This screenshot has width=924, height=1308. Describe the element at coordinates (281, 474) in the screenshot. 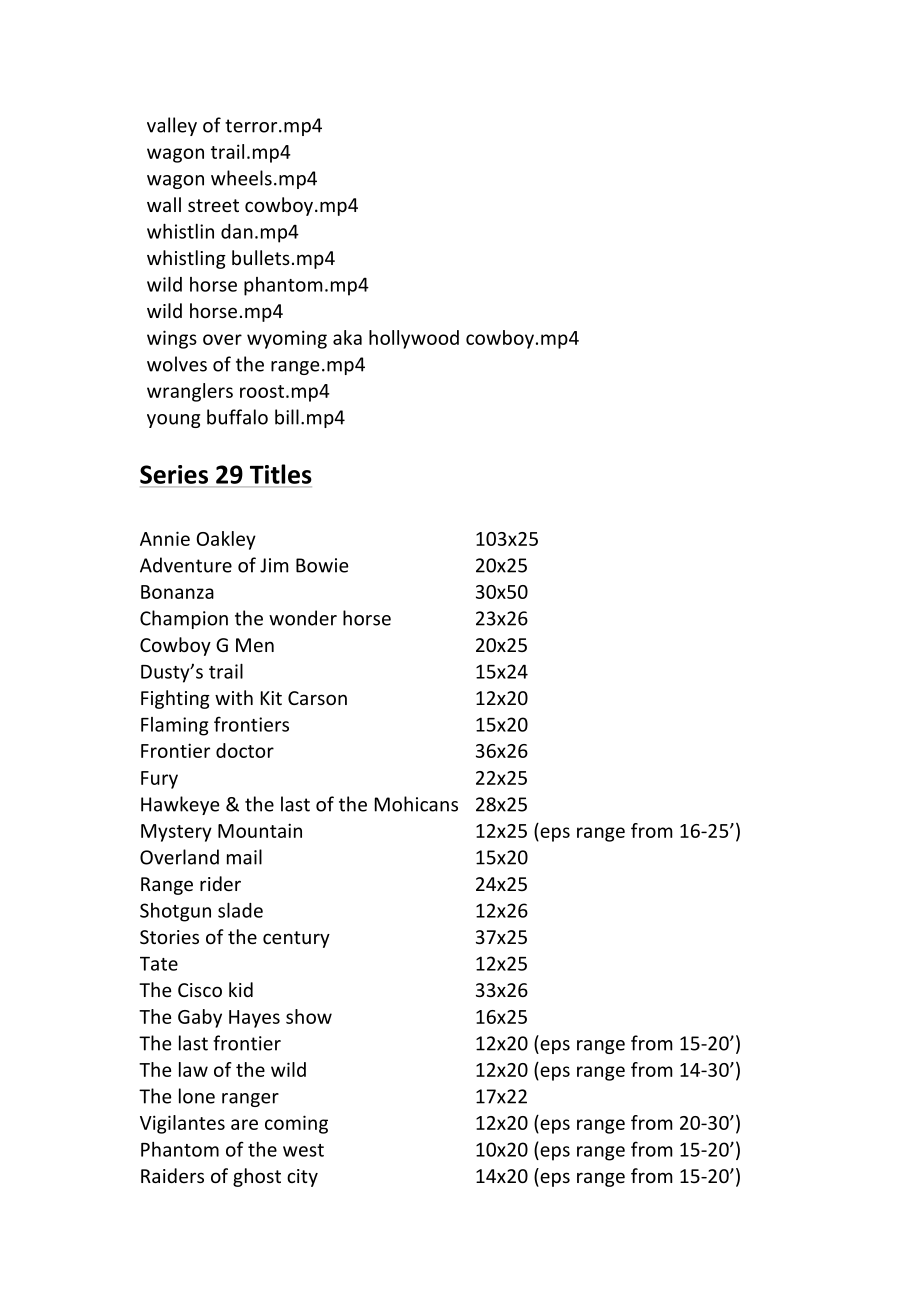

I see `Titles` at that location.
